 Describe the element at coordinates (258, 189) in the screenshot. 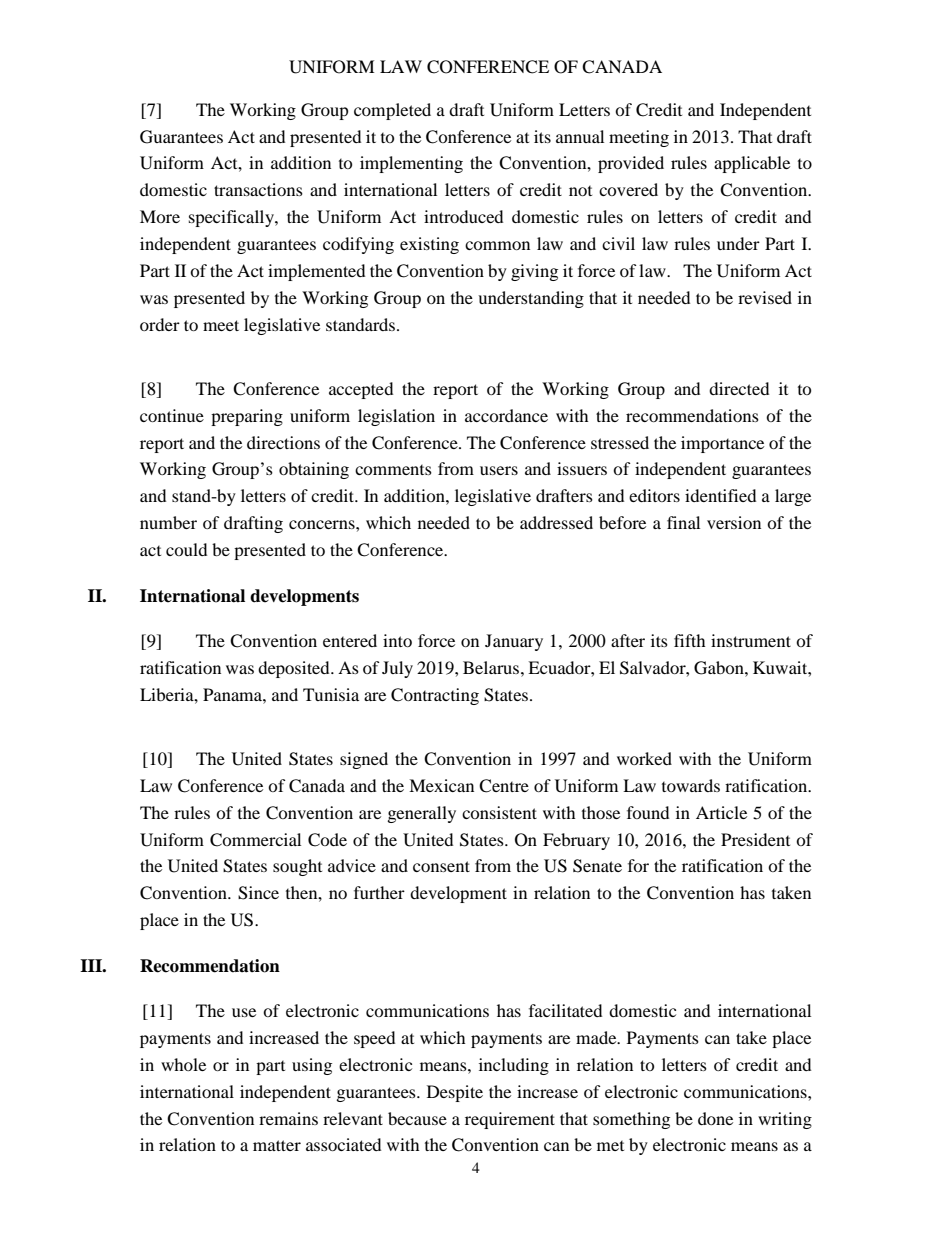

I see `transactions` at that location.
